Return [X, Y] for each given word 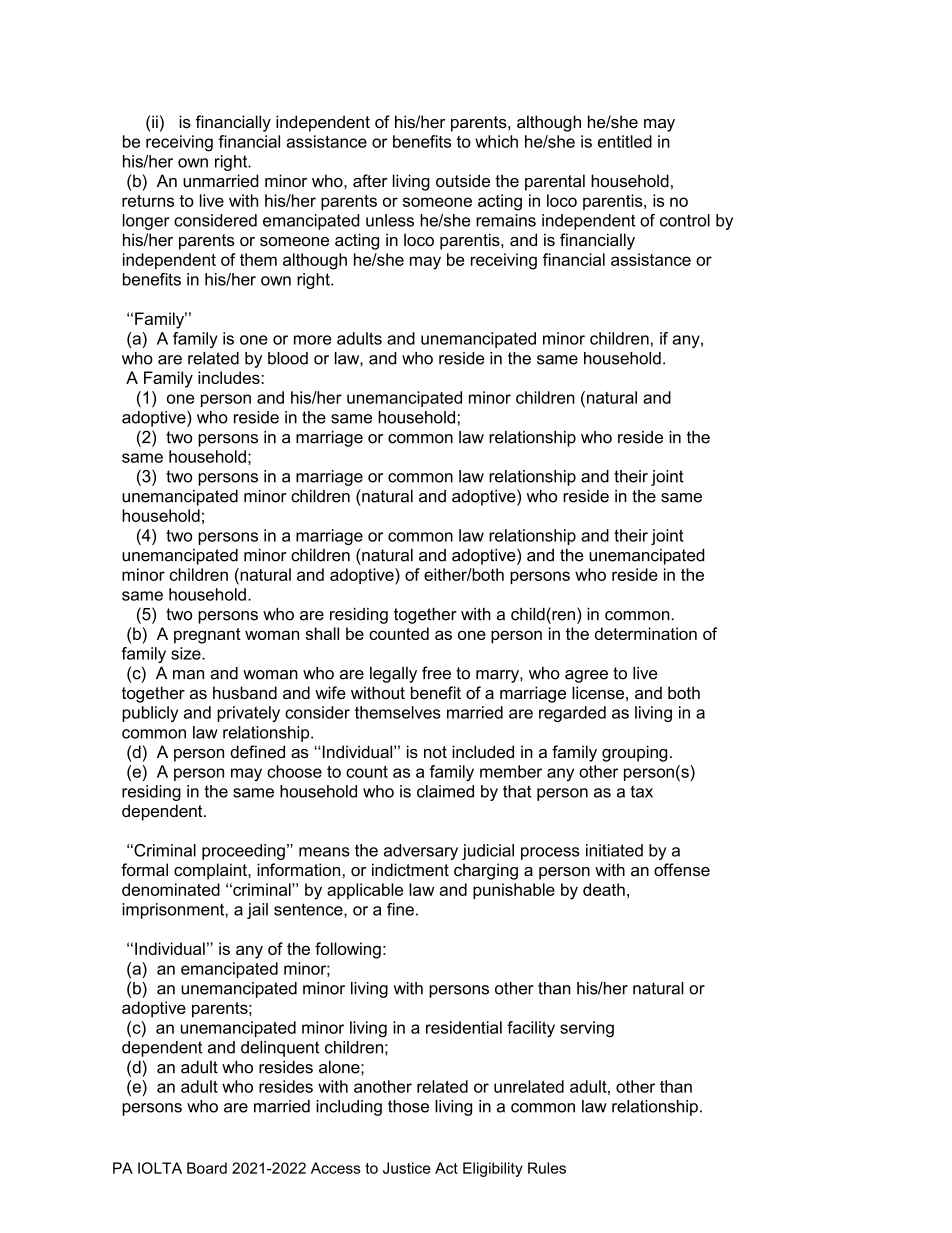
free [436, 673]
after [370, 180]
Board [207, 1168]
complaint [211, 871]
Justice [407, 1168]
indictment [410, 869]
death [604, 889]
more [312, 340]
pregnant [207, 636]
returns [148, 201]
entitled [625, 141]
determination [646, 633]
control [685, 220]
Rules [547, 1168]
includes [230, 377]
